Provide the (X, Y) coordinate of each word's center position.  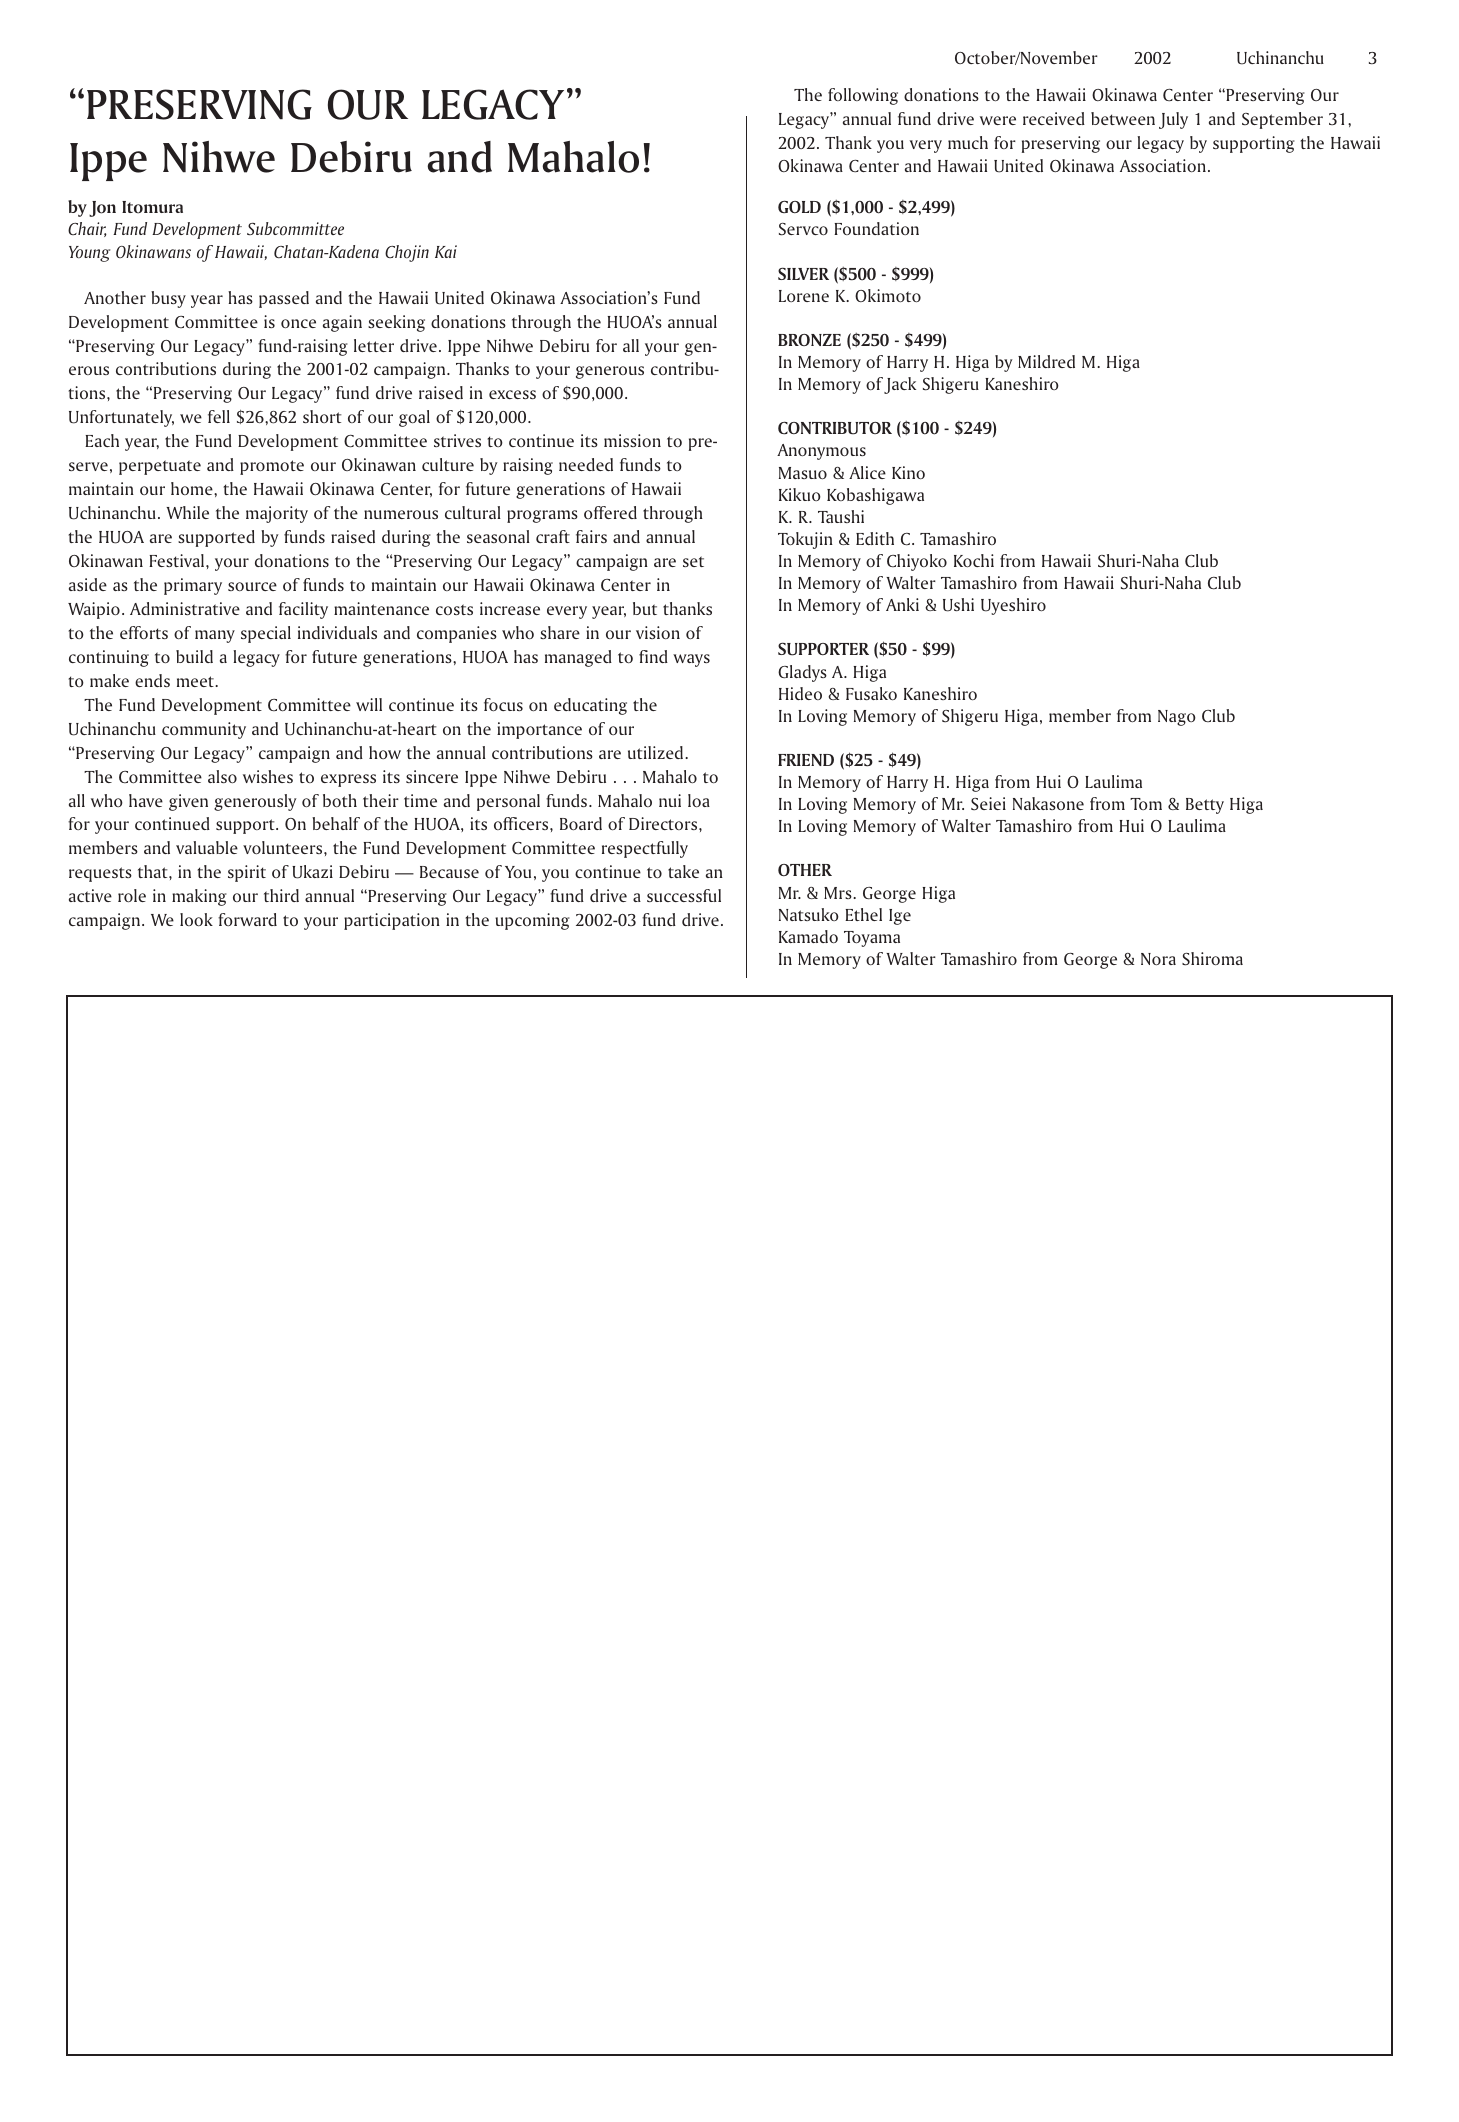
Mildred (1046, 361)
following (863, 96)
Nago (1177, 718)
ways (691, 660)
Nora (1158, 959)
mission (632, 440)
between (1123, 118)
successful (684, 895)
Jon (102, 209)
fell (219, 416)
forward (247, 919)
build (194, 656)
